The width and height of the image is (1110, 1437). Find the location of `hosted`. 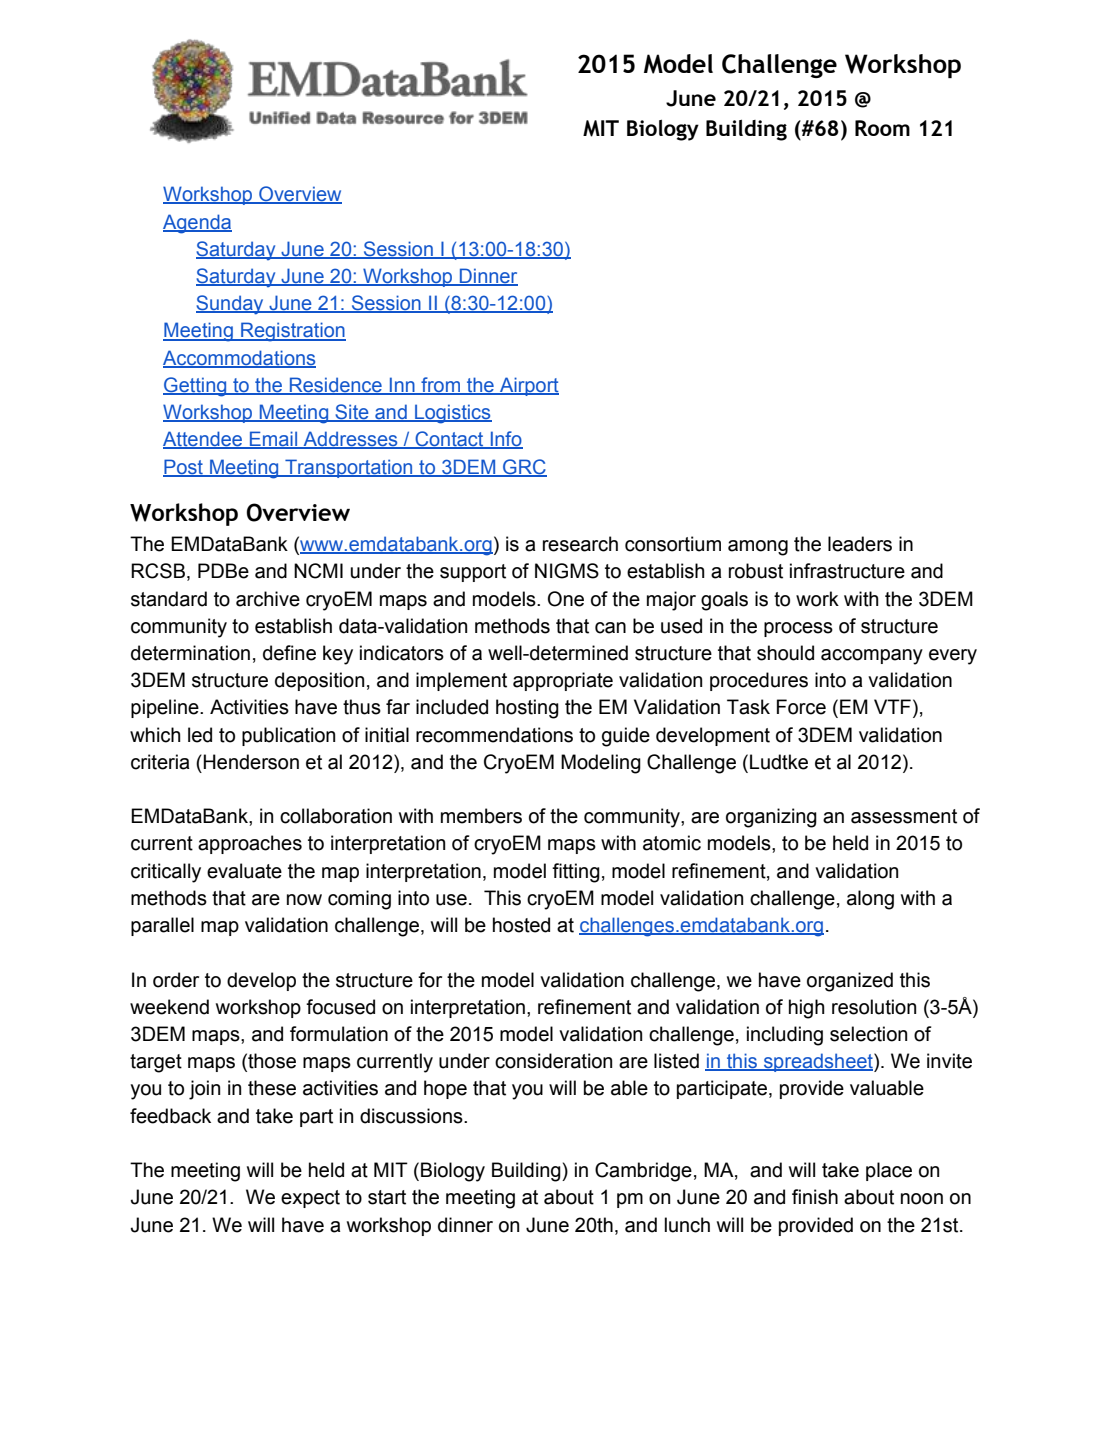

hosted is located at coordinates (521, 925).
